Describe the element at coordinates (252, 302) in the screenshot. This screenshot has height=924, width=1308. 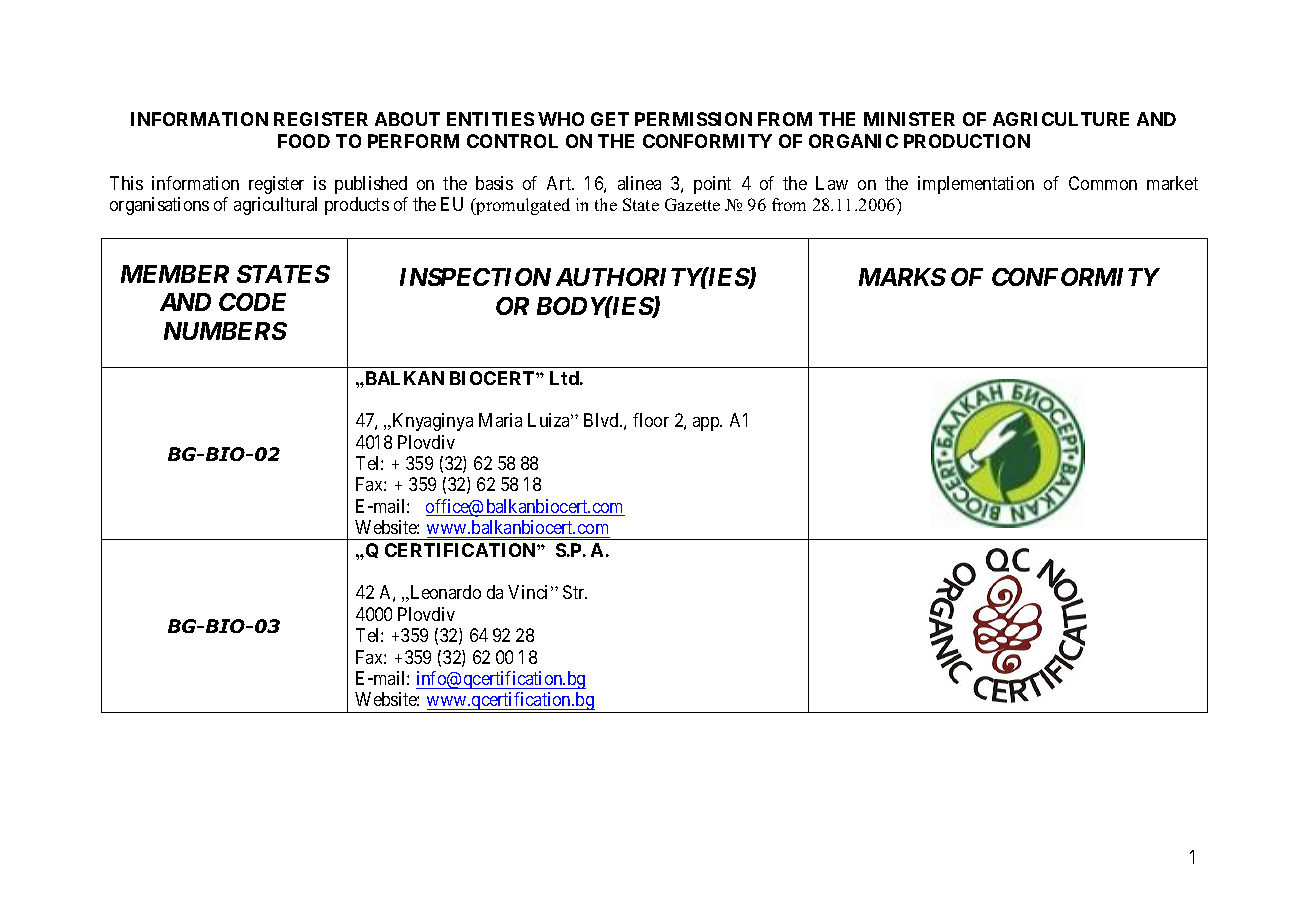
I see `CODE` at that location.
